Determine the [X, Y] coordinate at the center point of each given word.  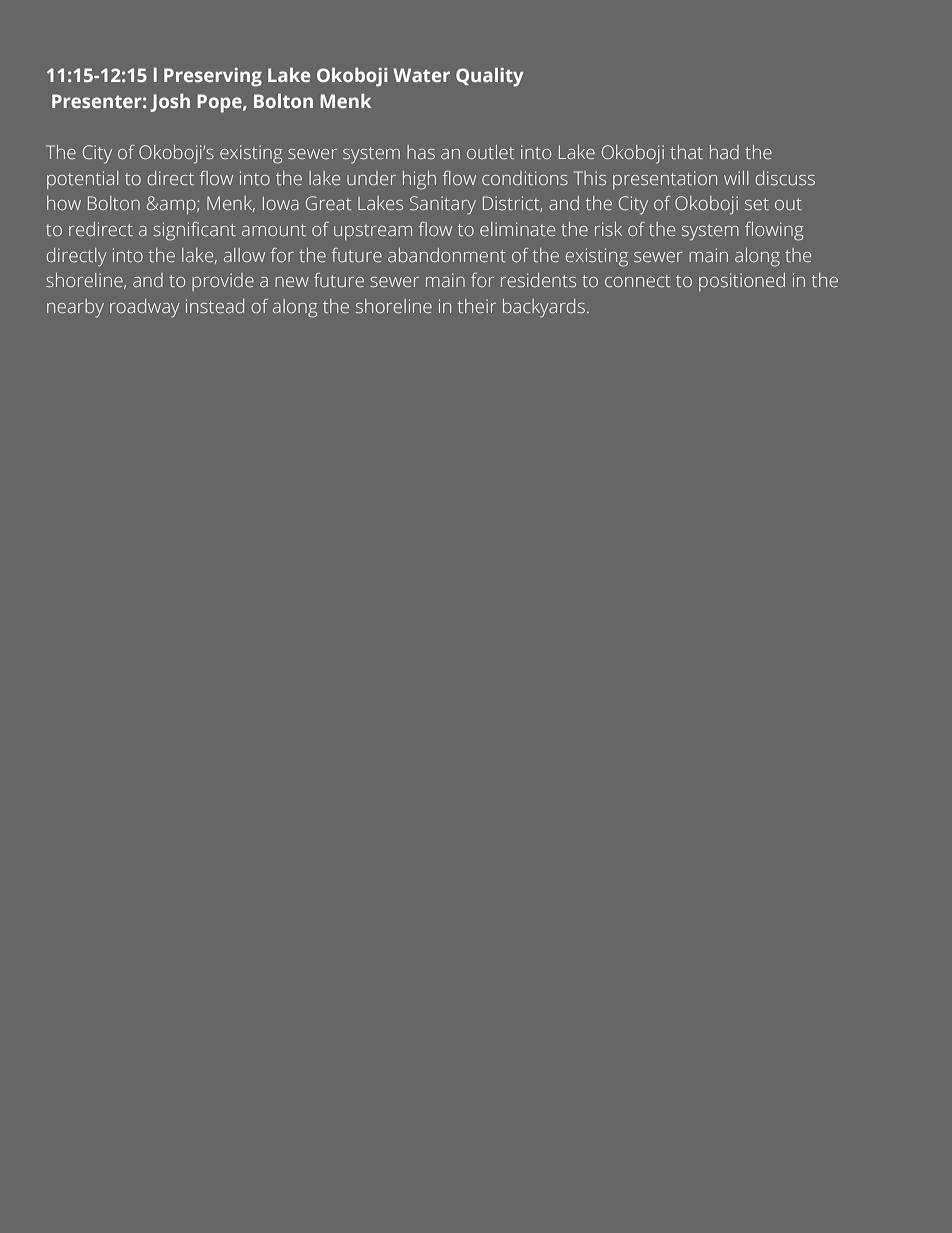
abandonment [447, 255]
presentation [665, 180]
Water [421, 75]
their [477, 306]
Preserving [213, 77]
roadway [145, 308]
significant [194, 231]
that [686, 152]
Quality [490, 77]
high [419, 180]
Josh [170, 102]
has [421, 152]
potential [82, 180]
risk [608, 229]
